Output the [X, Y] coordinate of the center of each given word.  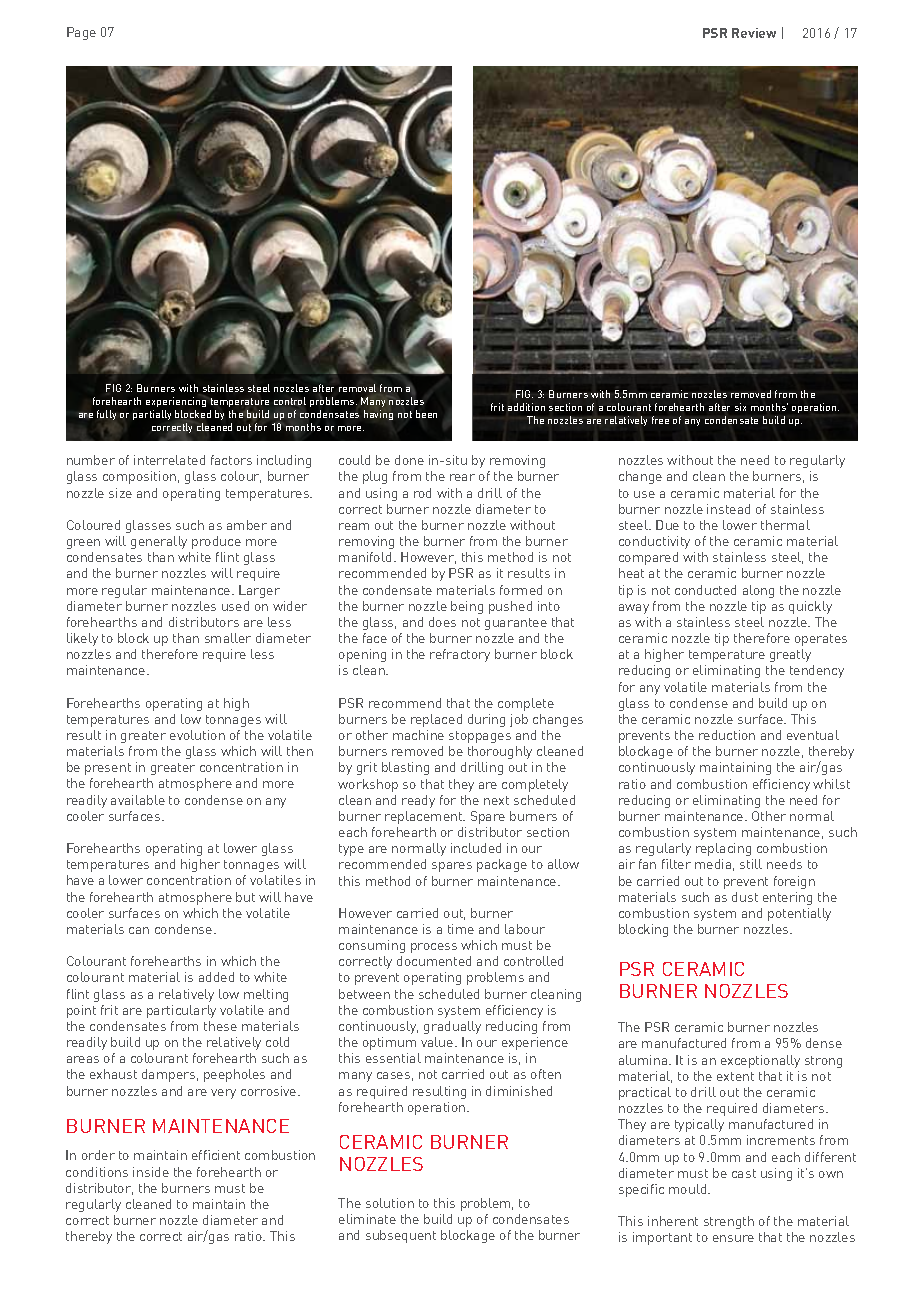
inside [151, 1172]
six [740, 407]
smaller [228, 638]
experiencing [176, 401]
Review [754, 33]
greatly [790, 655]
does [442, 622]
